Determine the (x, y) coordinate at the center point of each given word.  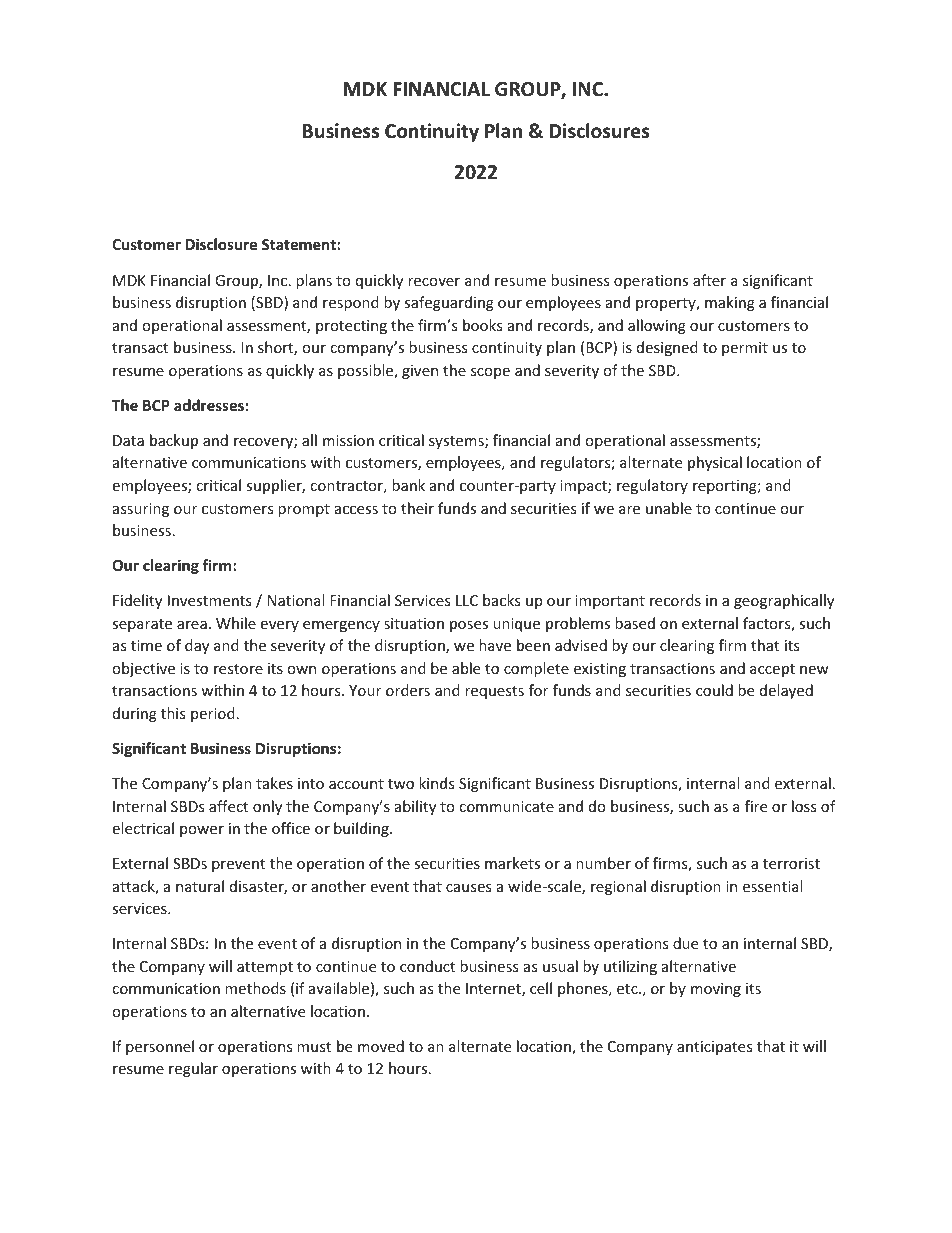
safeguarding (449, 303)
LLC (467, 600)
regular (193, 1069)
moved (381, 1046)
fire (756, 806)
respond (351, 303)
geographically (784, 601)
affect (228, 806)
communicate (506, 806)
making (730, 303)
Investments (210, 600)
